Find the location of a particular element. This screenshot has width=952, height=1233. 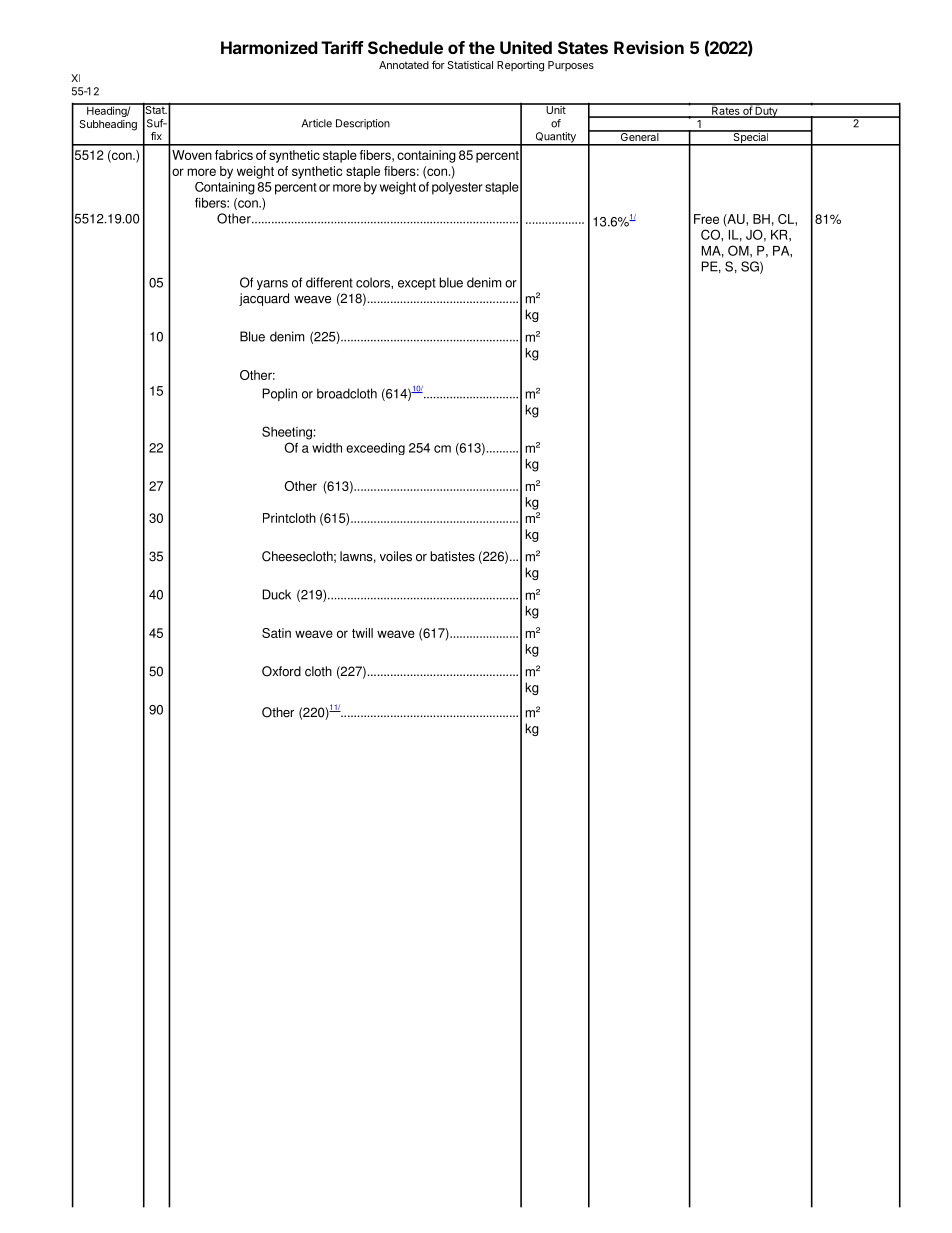

Harmonized is located at coordinates (269, 47).
